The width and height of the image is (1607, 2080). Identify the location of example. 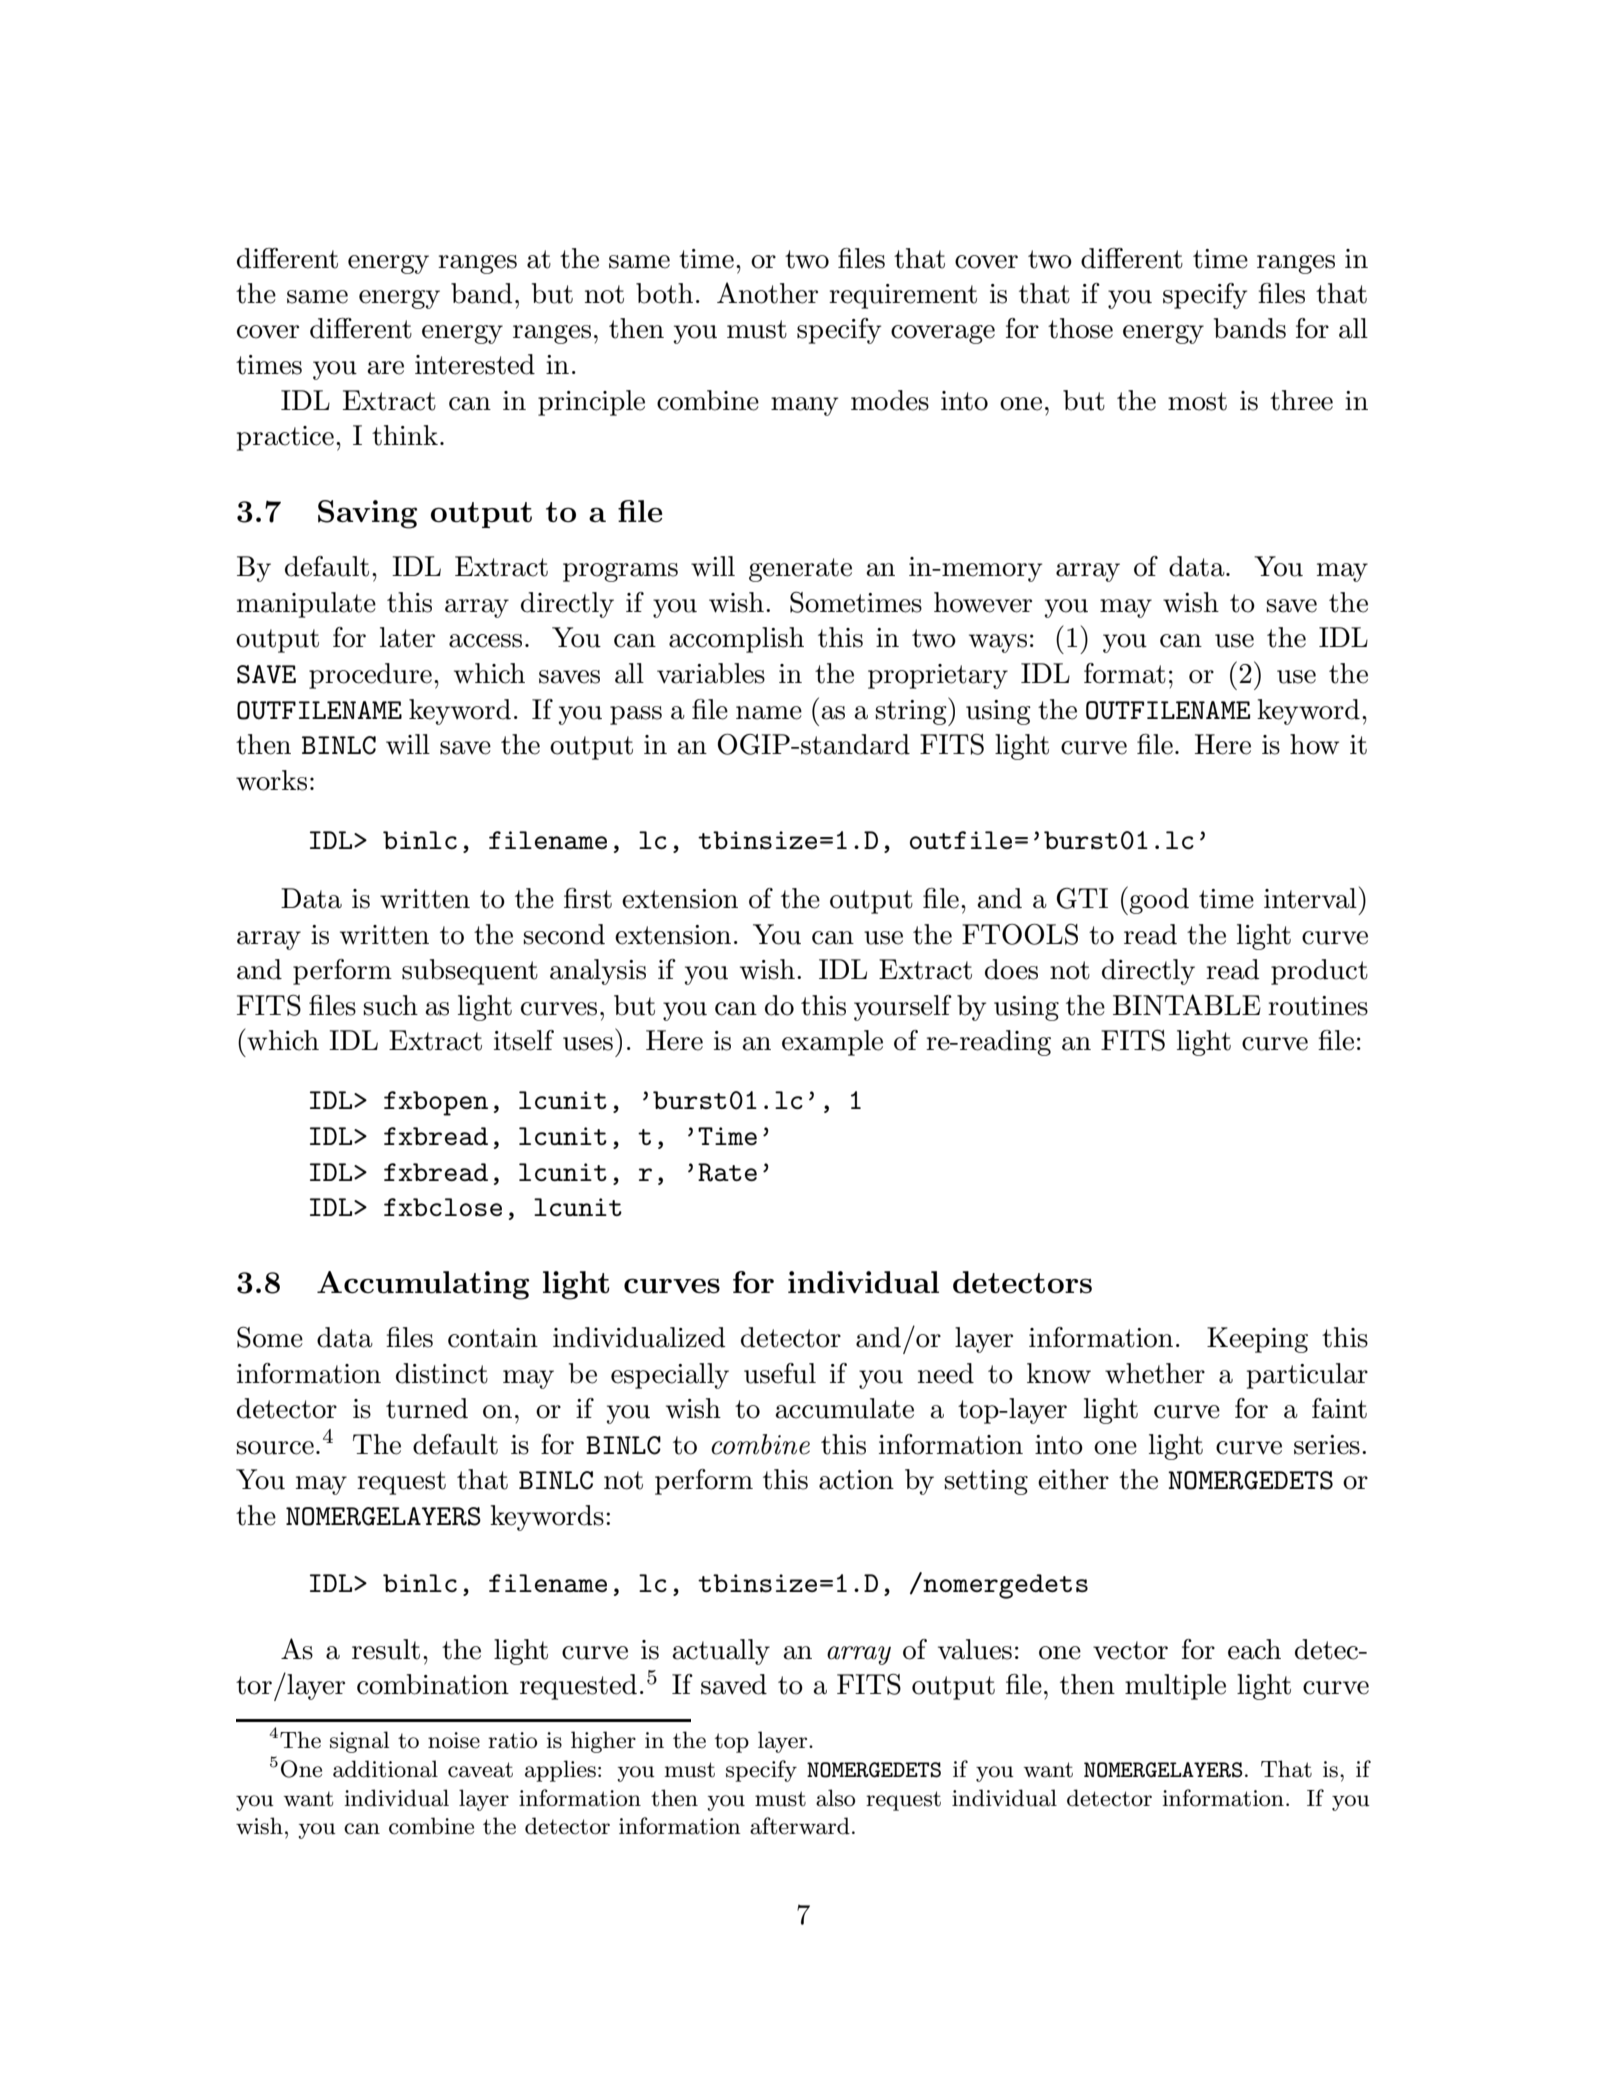
(832, 1043).
